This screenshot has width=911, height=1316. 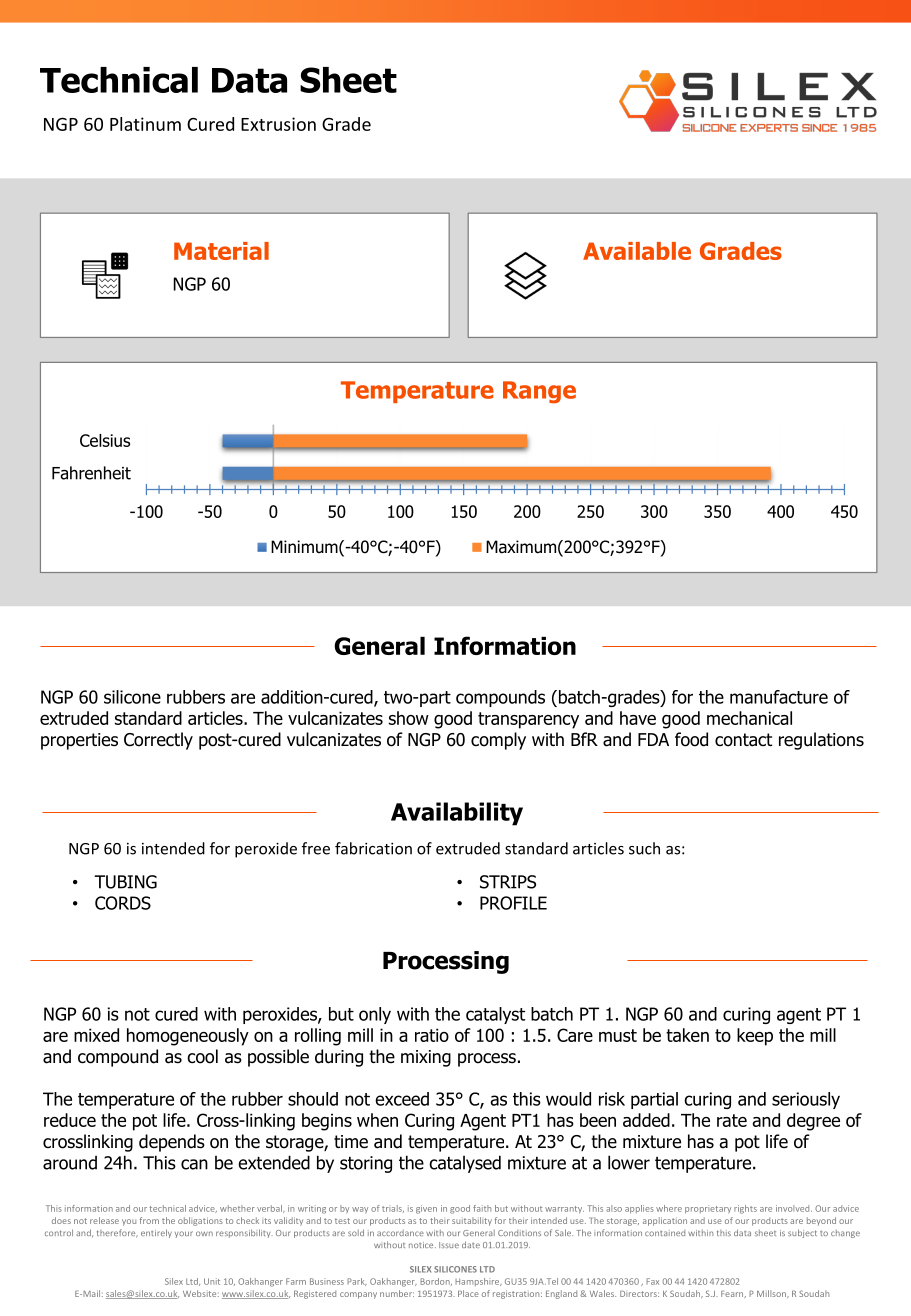 I want to click on show, so click(x=409, y=718).
